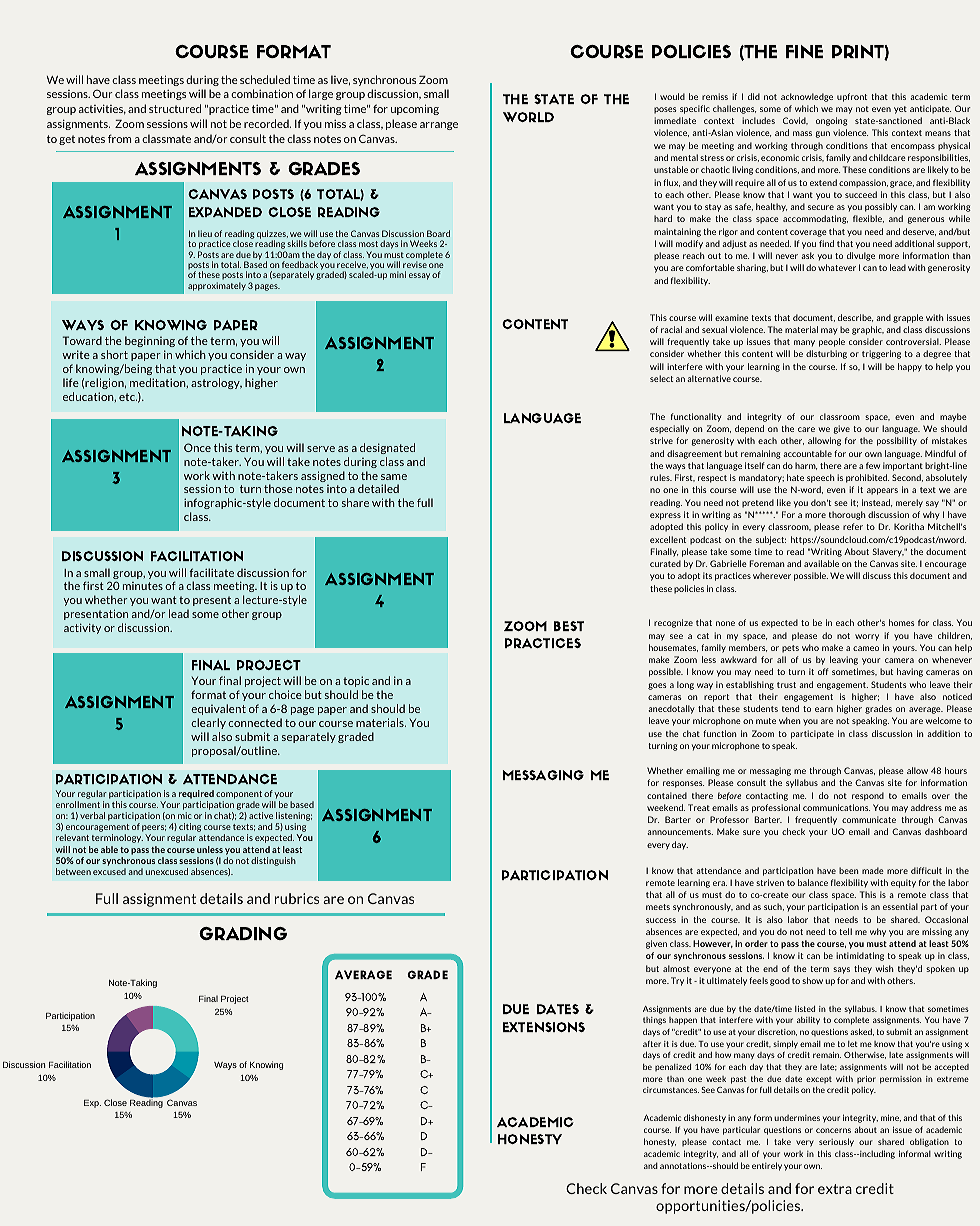  Describe the element at coordinates (671, 1090) in the screenshot. I see `circumstances` at that location.
